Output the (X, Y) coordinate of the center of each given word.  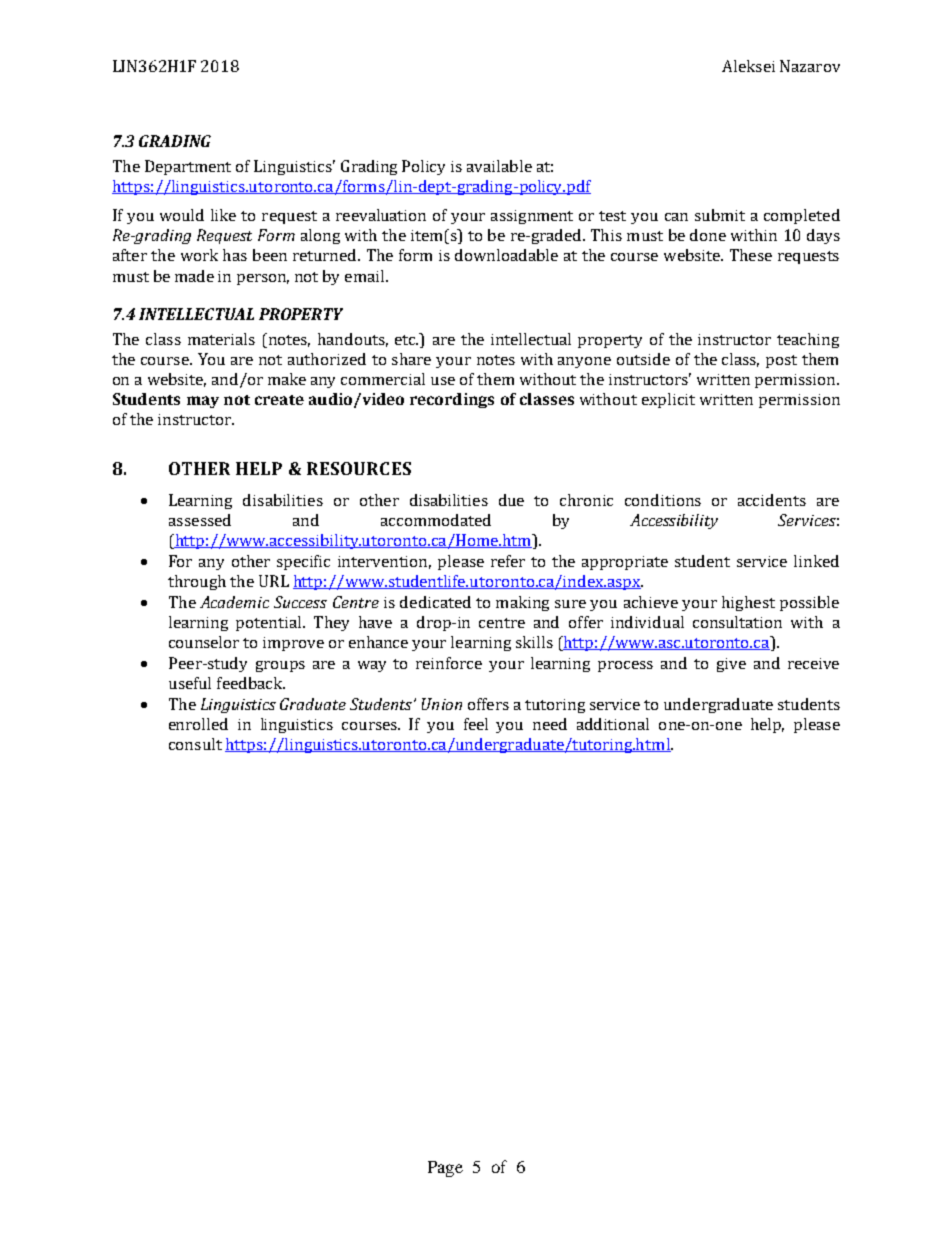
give (731, 665)
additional (613, 724)
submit (720, 215)
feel (476, 724)
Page (445, 1169)
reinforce (449, 663)
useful (190, 683)
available (499, 166)
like (223, 215)
